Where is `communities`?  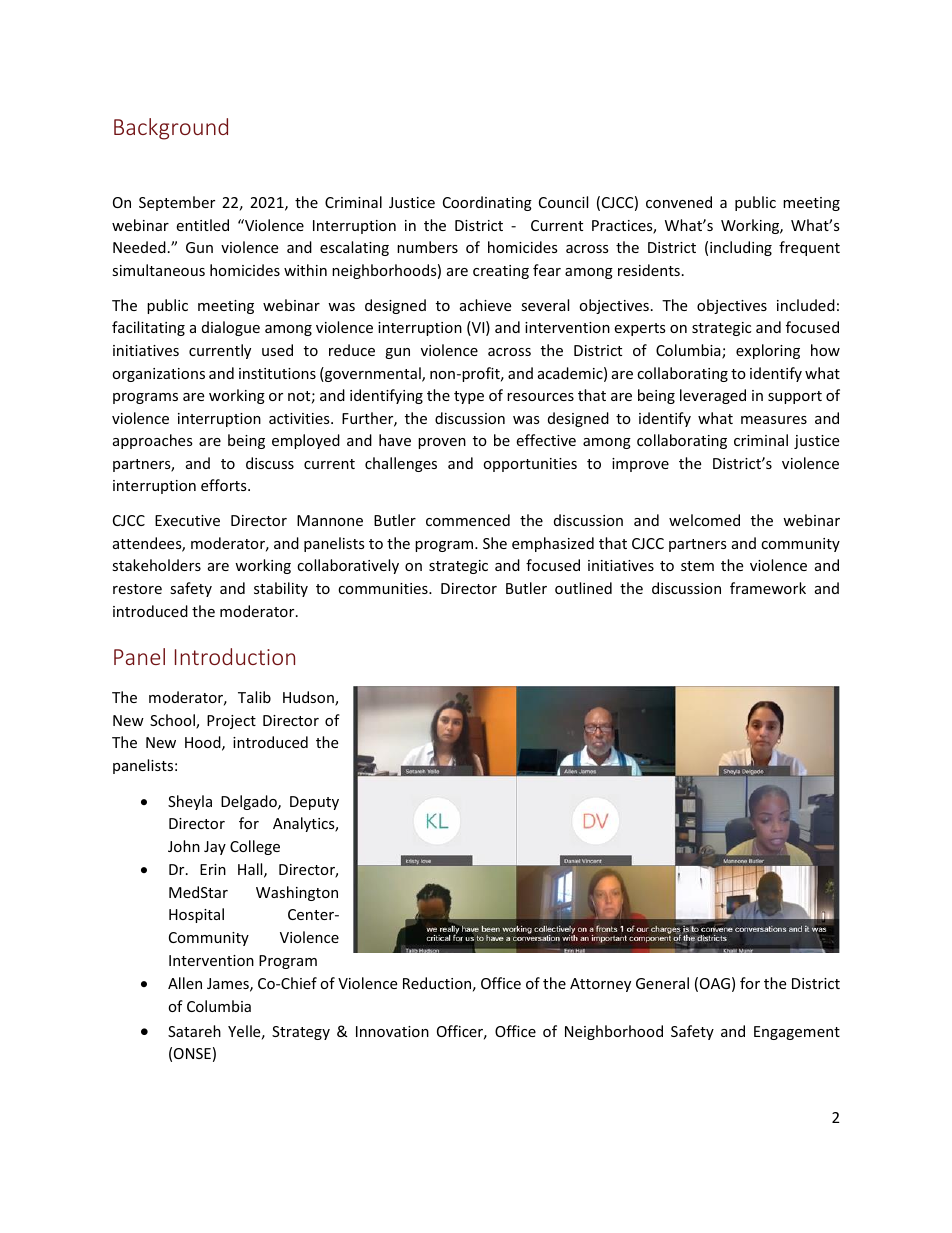 communities is located at coordinates (384, 588).
